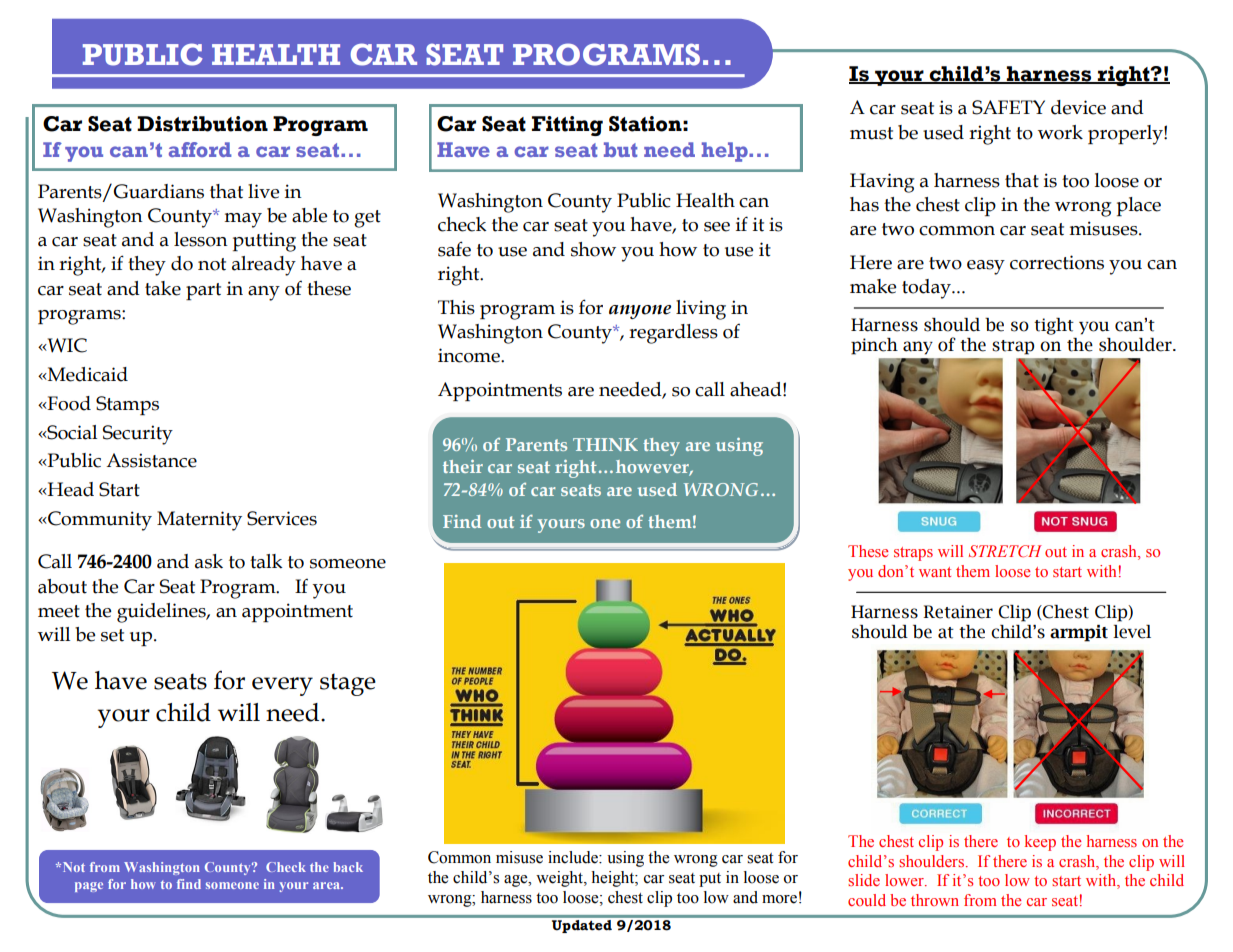 The width and height of the screenshot is (1233, 952). Describe the element at coordinates (1060, 132) in the screenshot. I see `work` at that location.
